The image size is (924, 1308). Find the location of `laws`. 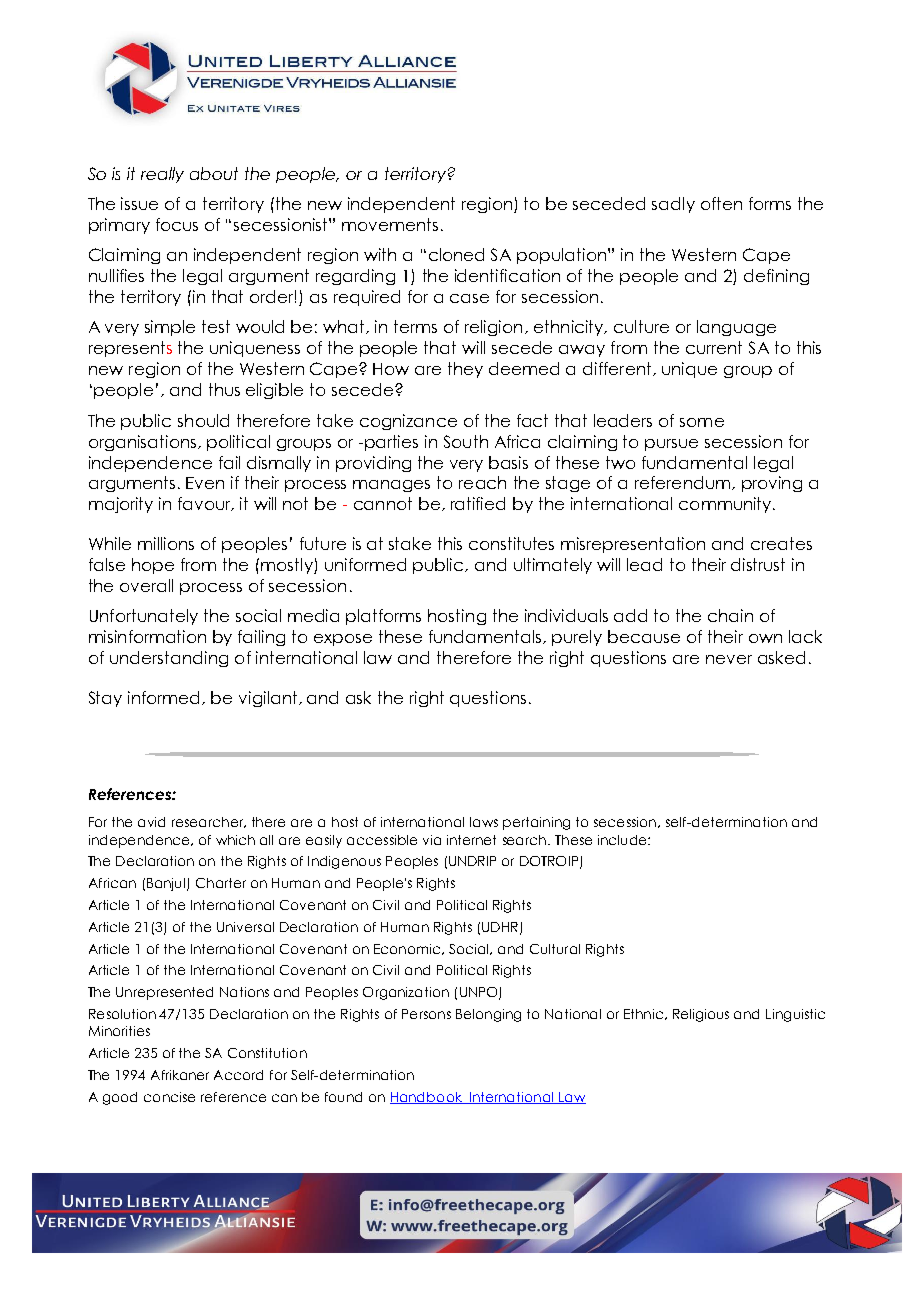

laws is located at coordinates (484, 822).
